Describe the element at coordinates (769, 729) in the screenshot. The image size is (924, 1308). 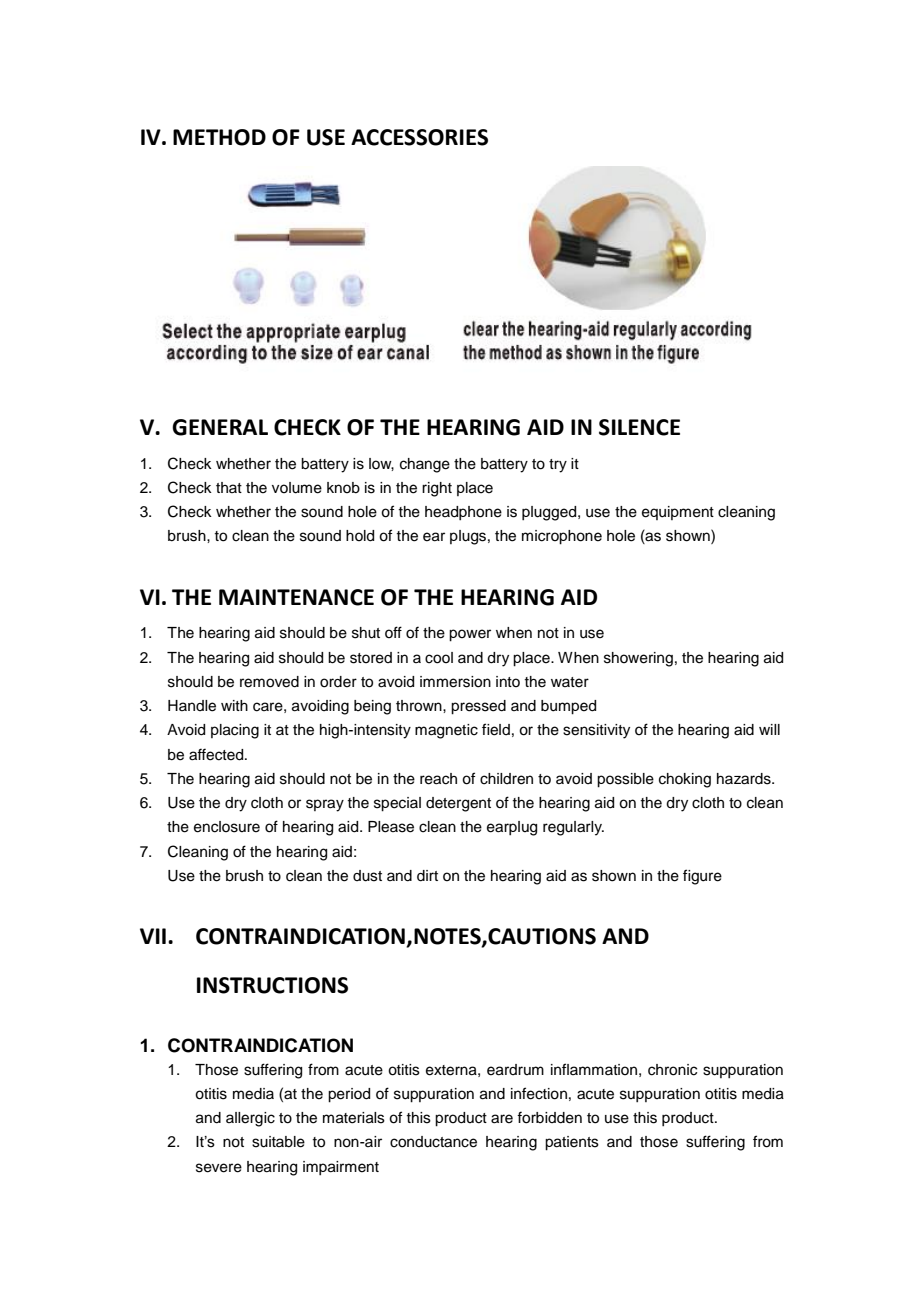
I see `will` at that location.
